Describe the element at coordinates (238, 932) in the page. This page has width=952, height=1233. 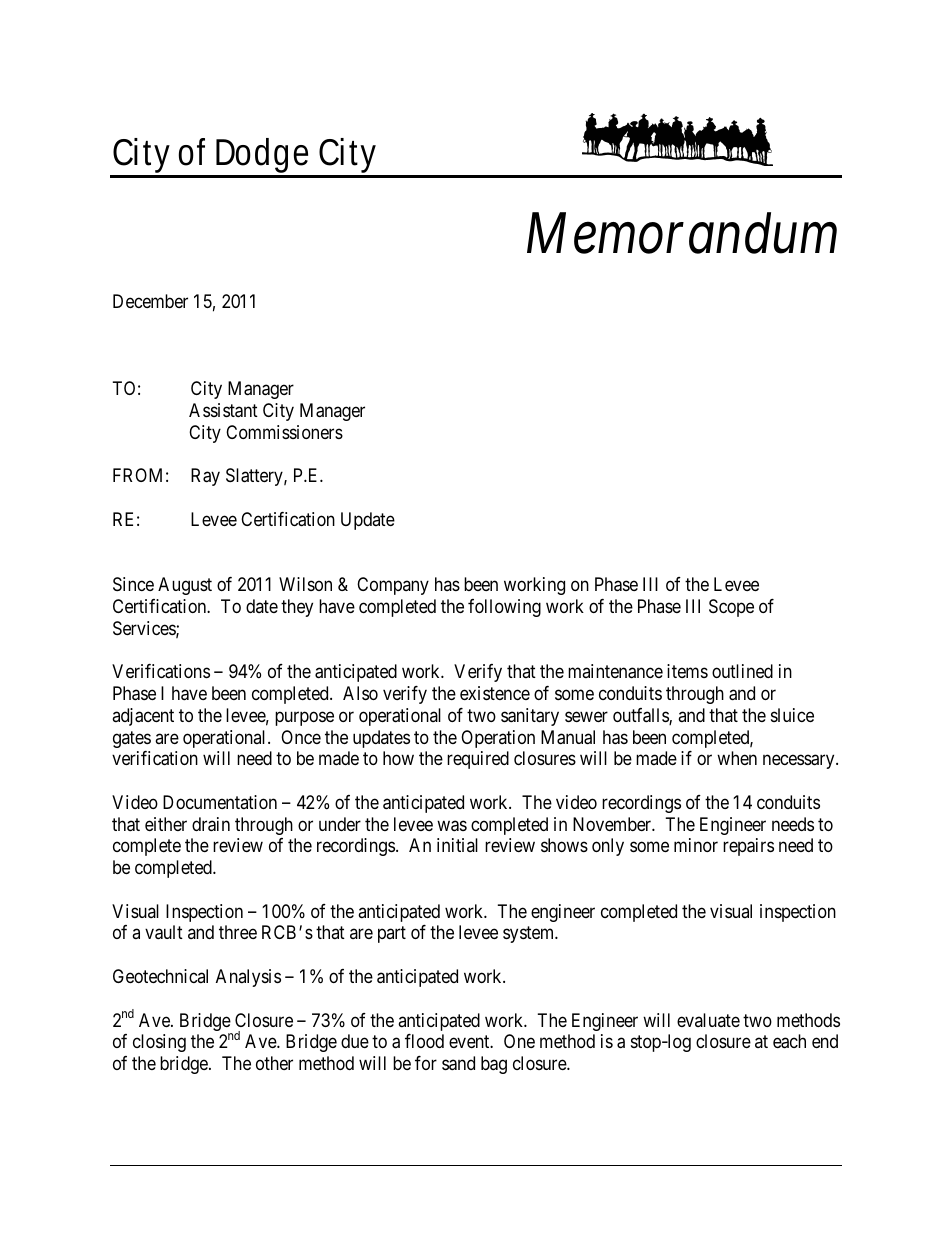
I see `three` at that location.
